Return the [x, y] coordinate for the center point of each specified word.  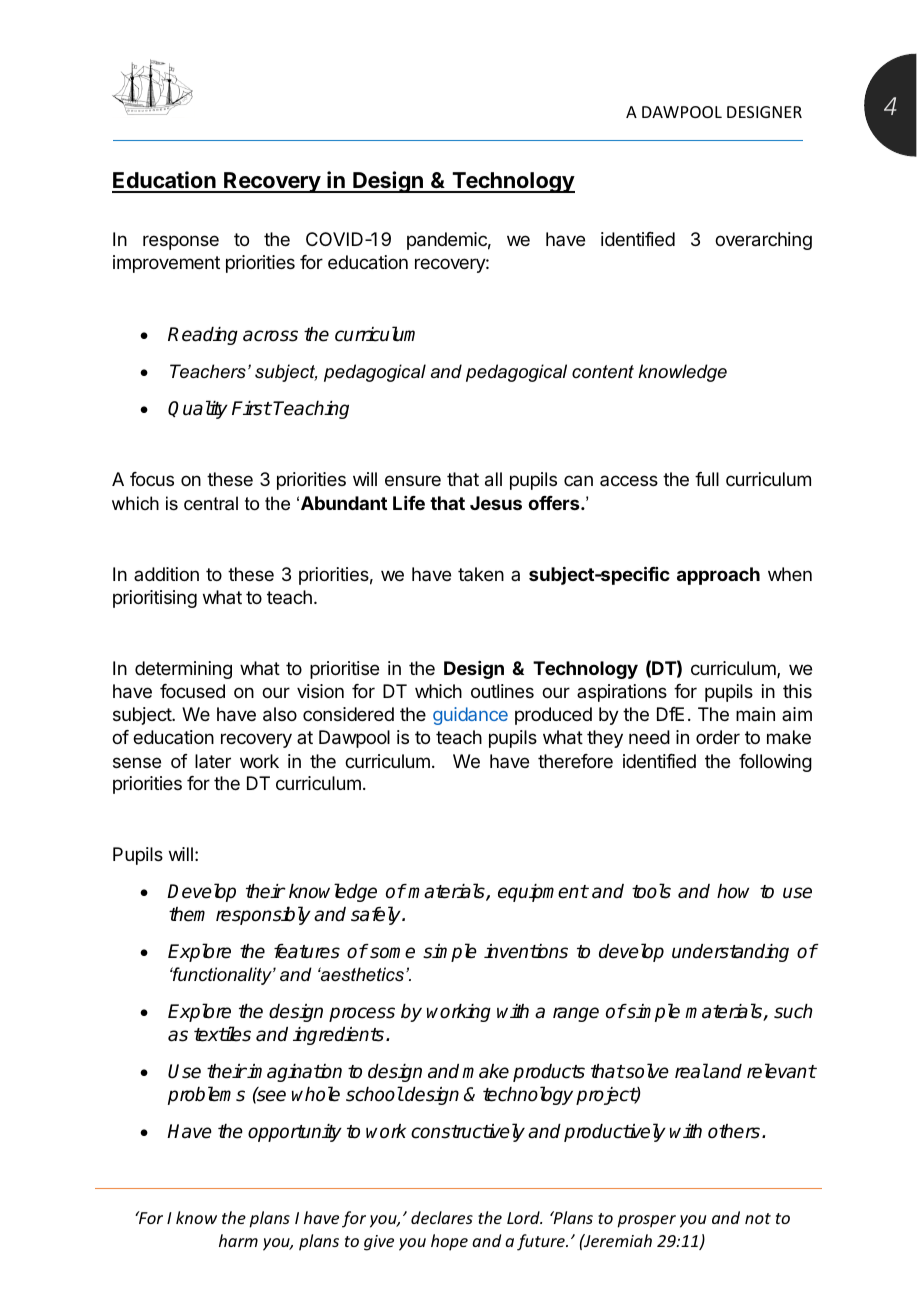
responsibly [263, 915]
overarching [763, 241]
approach [718, 576]
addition [166, 574]
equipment [543, 893]
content [603, 371]
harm [238, 1240]
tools [651, 891]
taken [481, 574]
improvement [166, 264]
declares [442, 1217]
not [758, 1218]
